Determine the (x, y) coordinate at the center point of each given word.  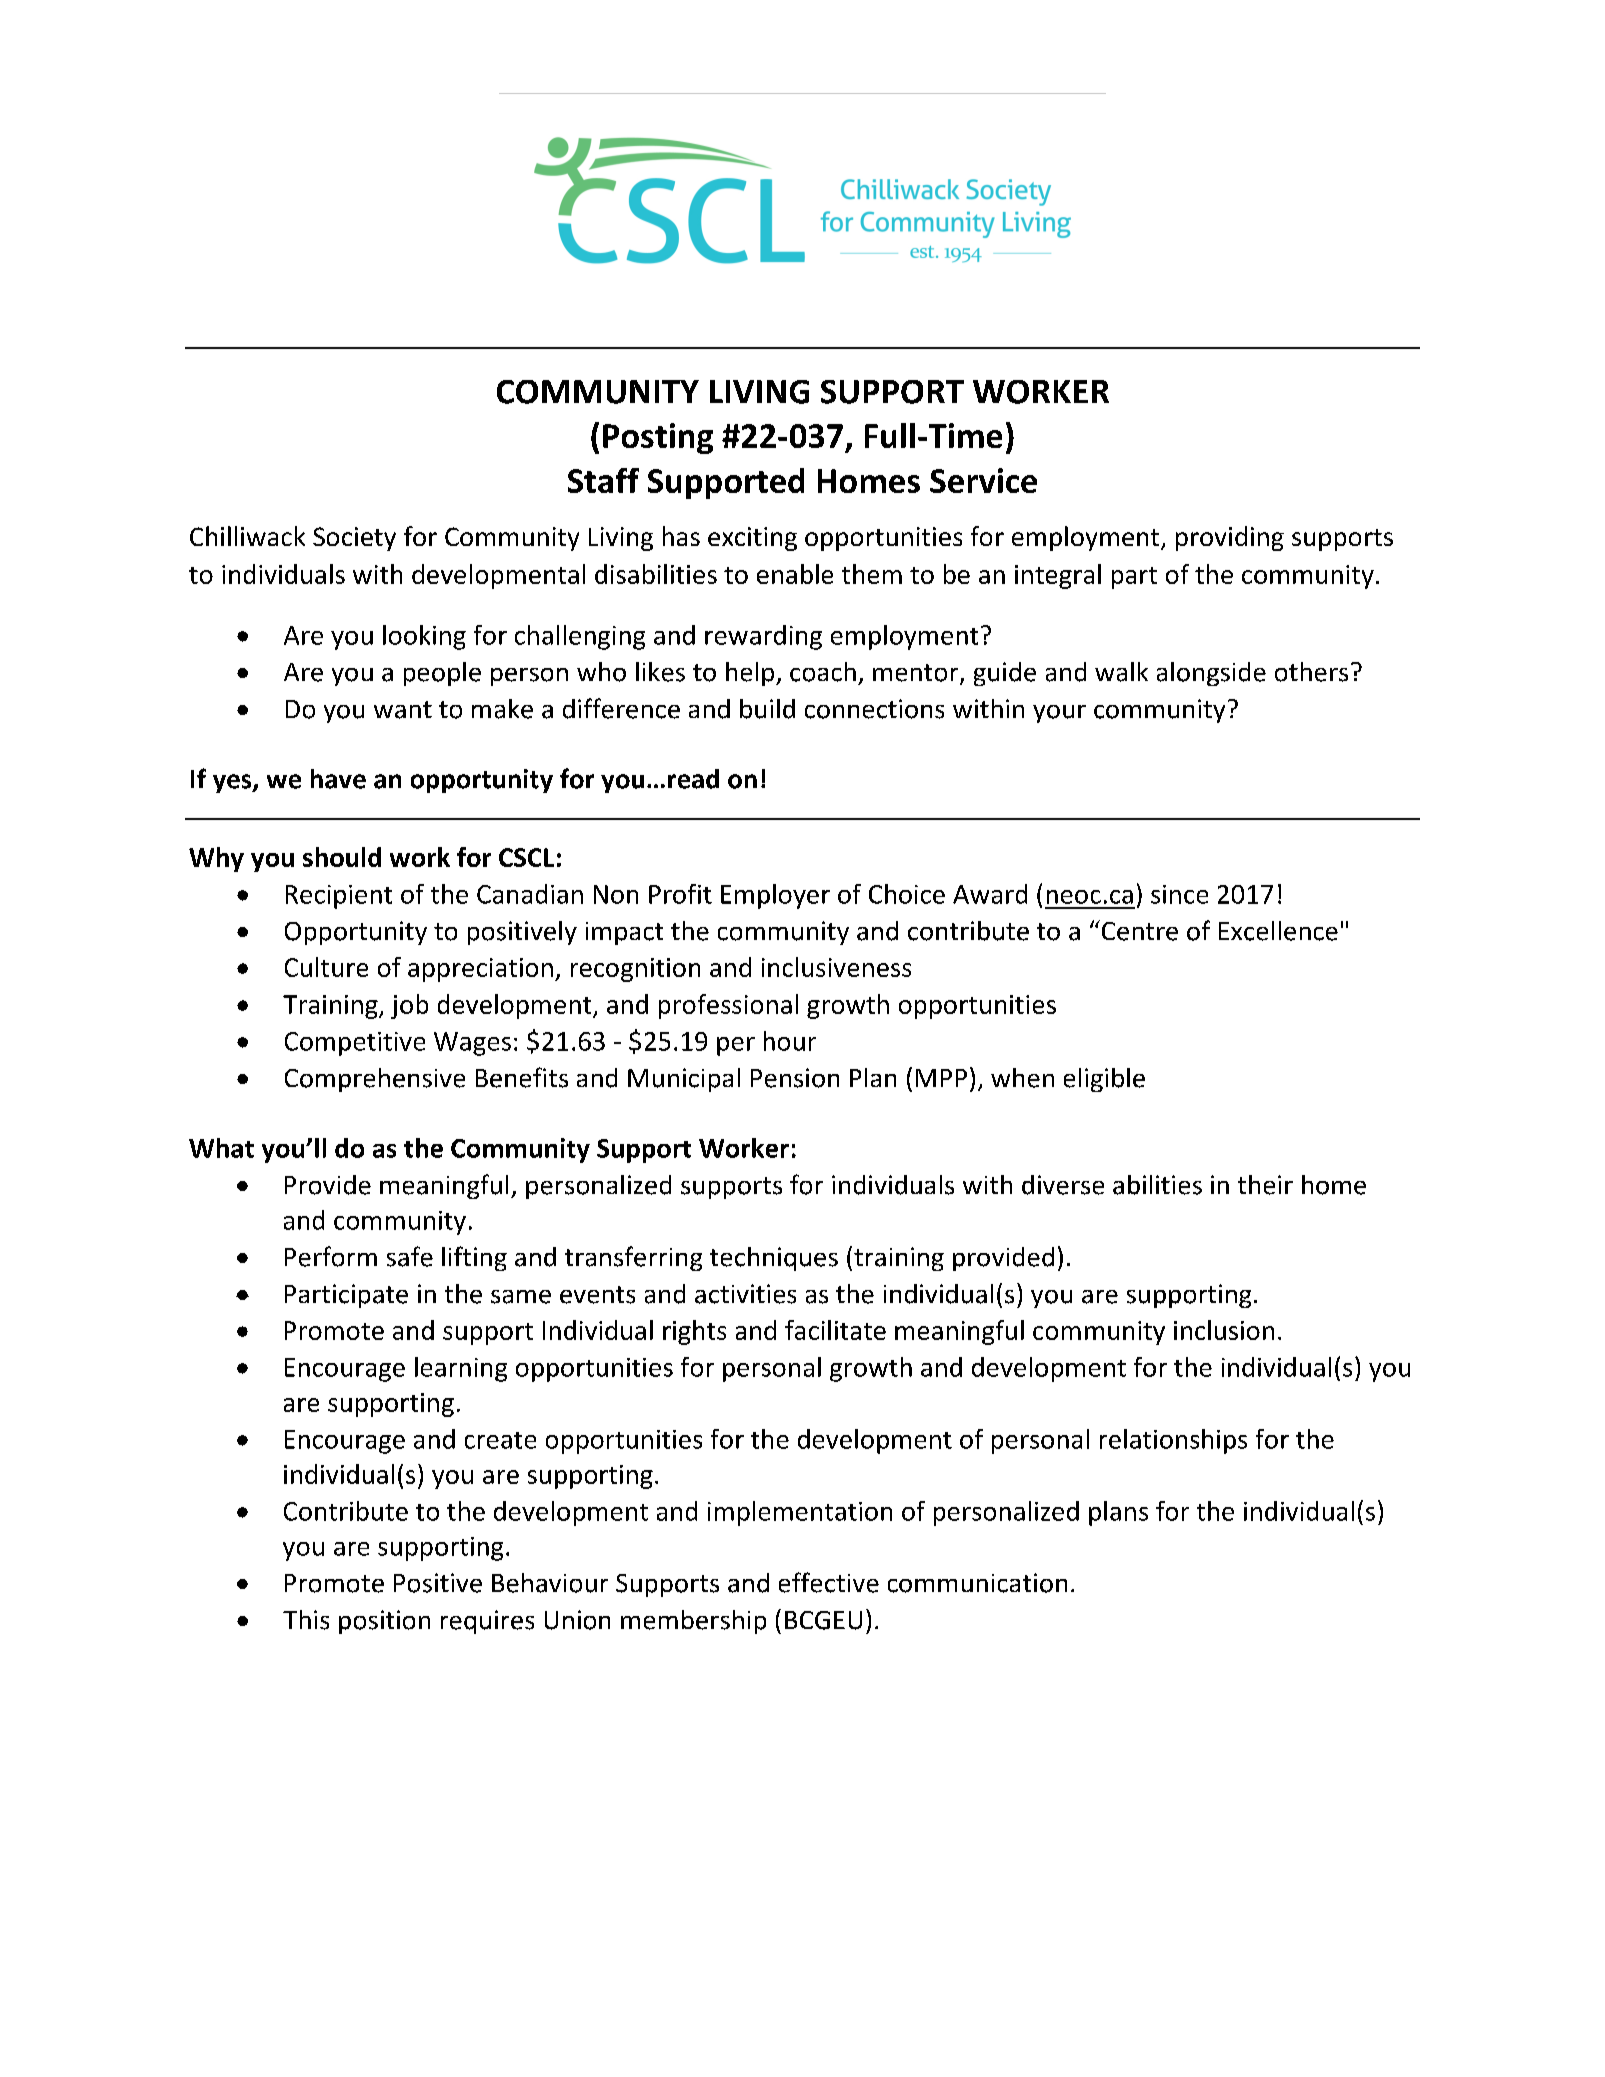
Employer (775, 896)
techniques (774, 1259)
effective (829, 1582)
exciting (752, 539)
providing (1230, 538)
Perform (331, 1256)
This (306, 1620)
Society (354, 539)
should (342, 857)
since (1179, 894)
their (1265, 1185)
